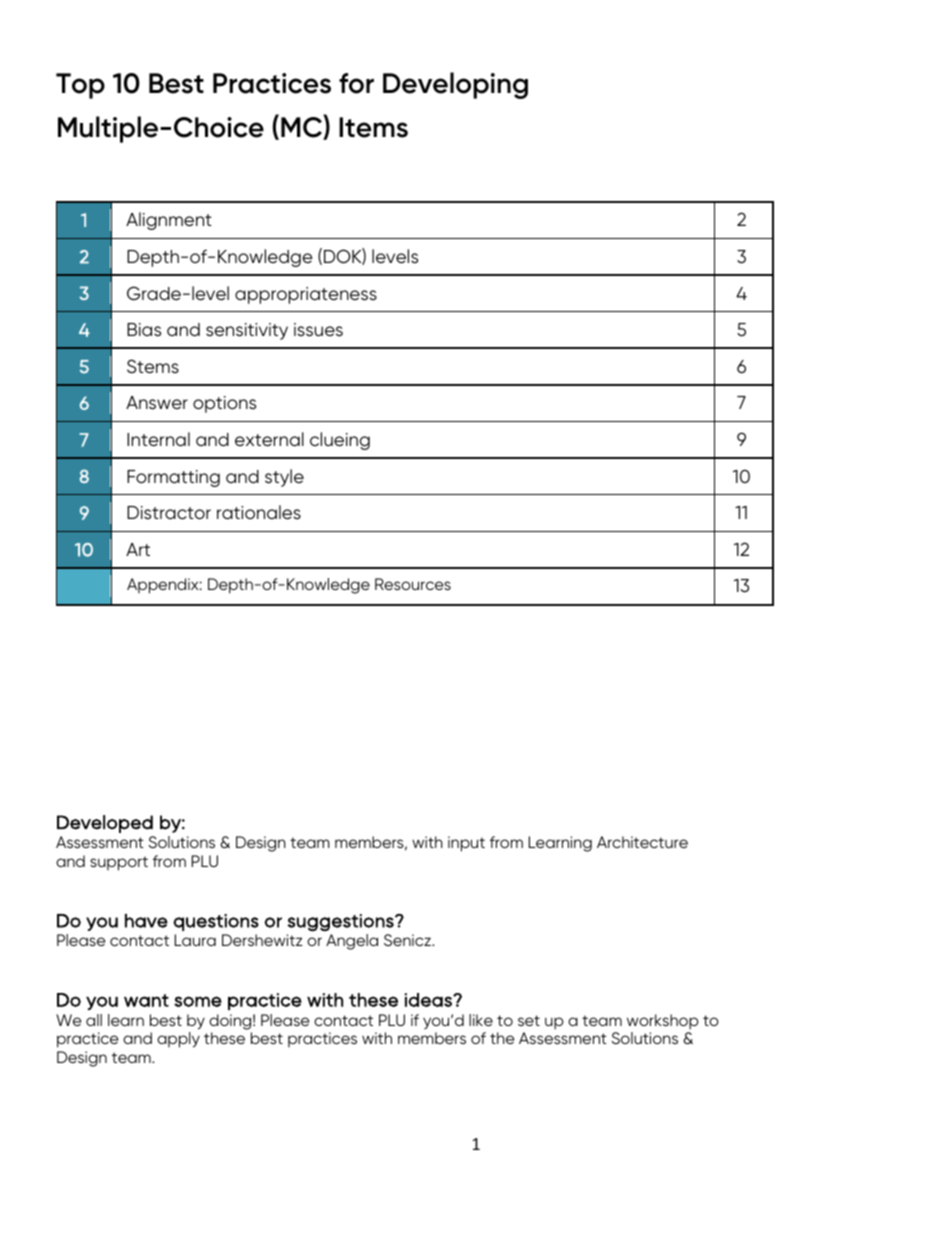  What do you see at coordinates (284, 478) in the screenshot?
I see `style` at bounding box center [284, 478].
